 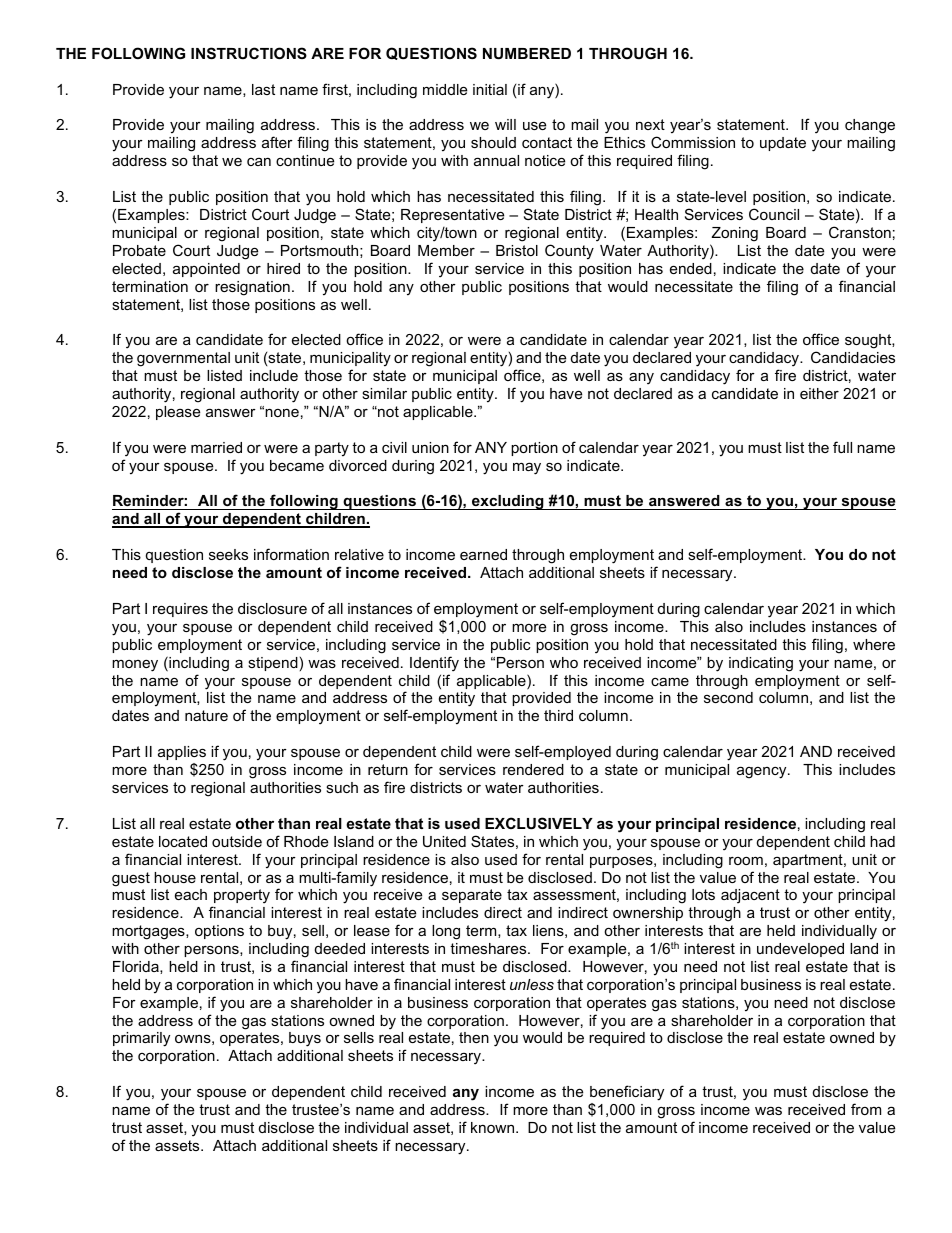 What do you see at coordinates (870, 126) in the screenshot?
I see `change` at bounding box center [870, 126].
